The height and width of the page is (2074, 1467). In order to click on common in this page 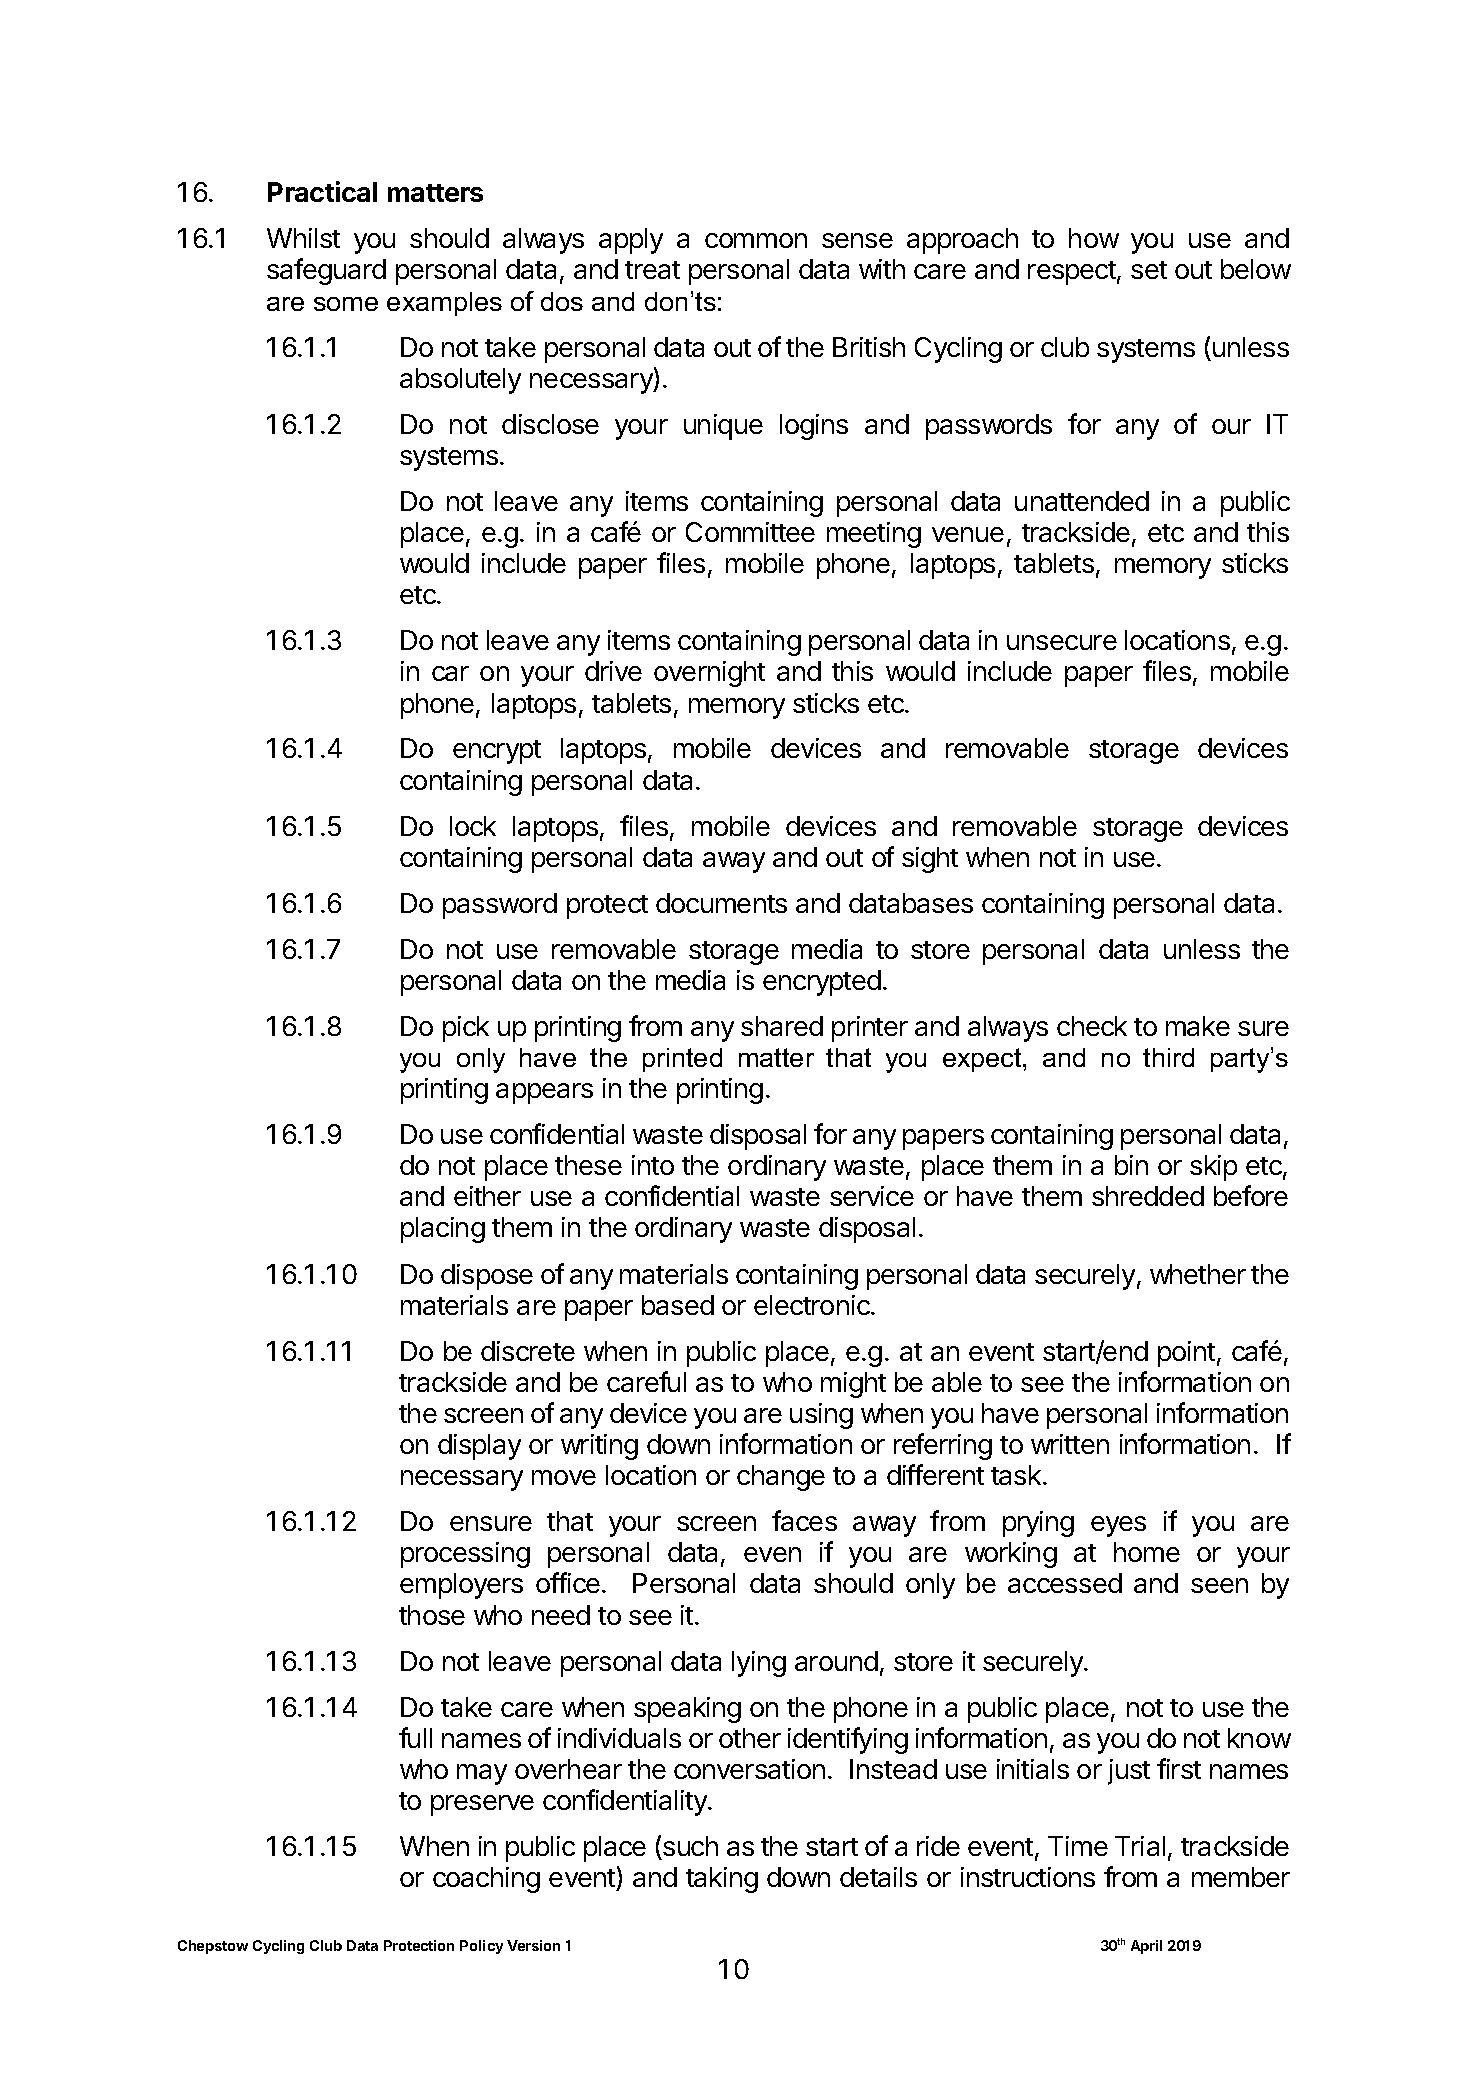, I will do `click(756, 240)`.
